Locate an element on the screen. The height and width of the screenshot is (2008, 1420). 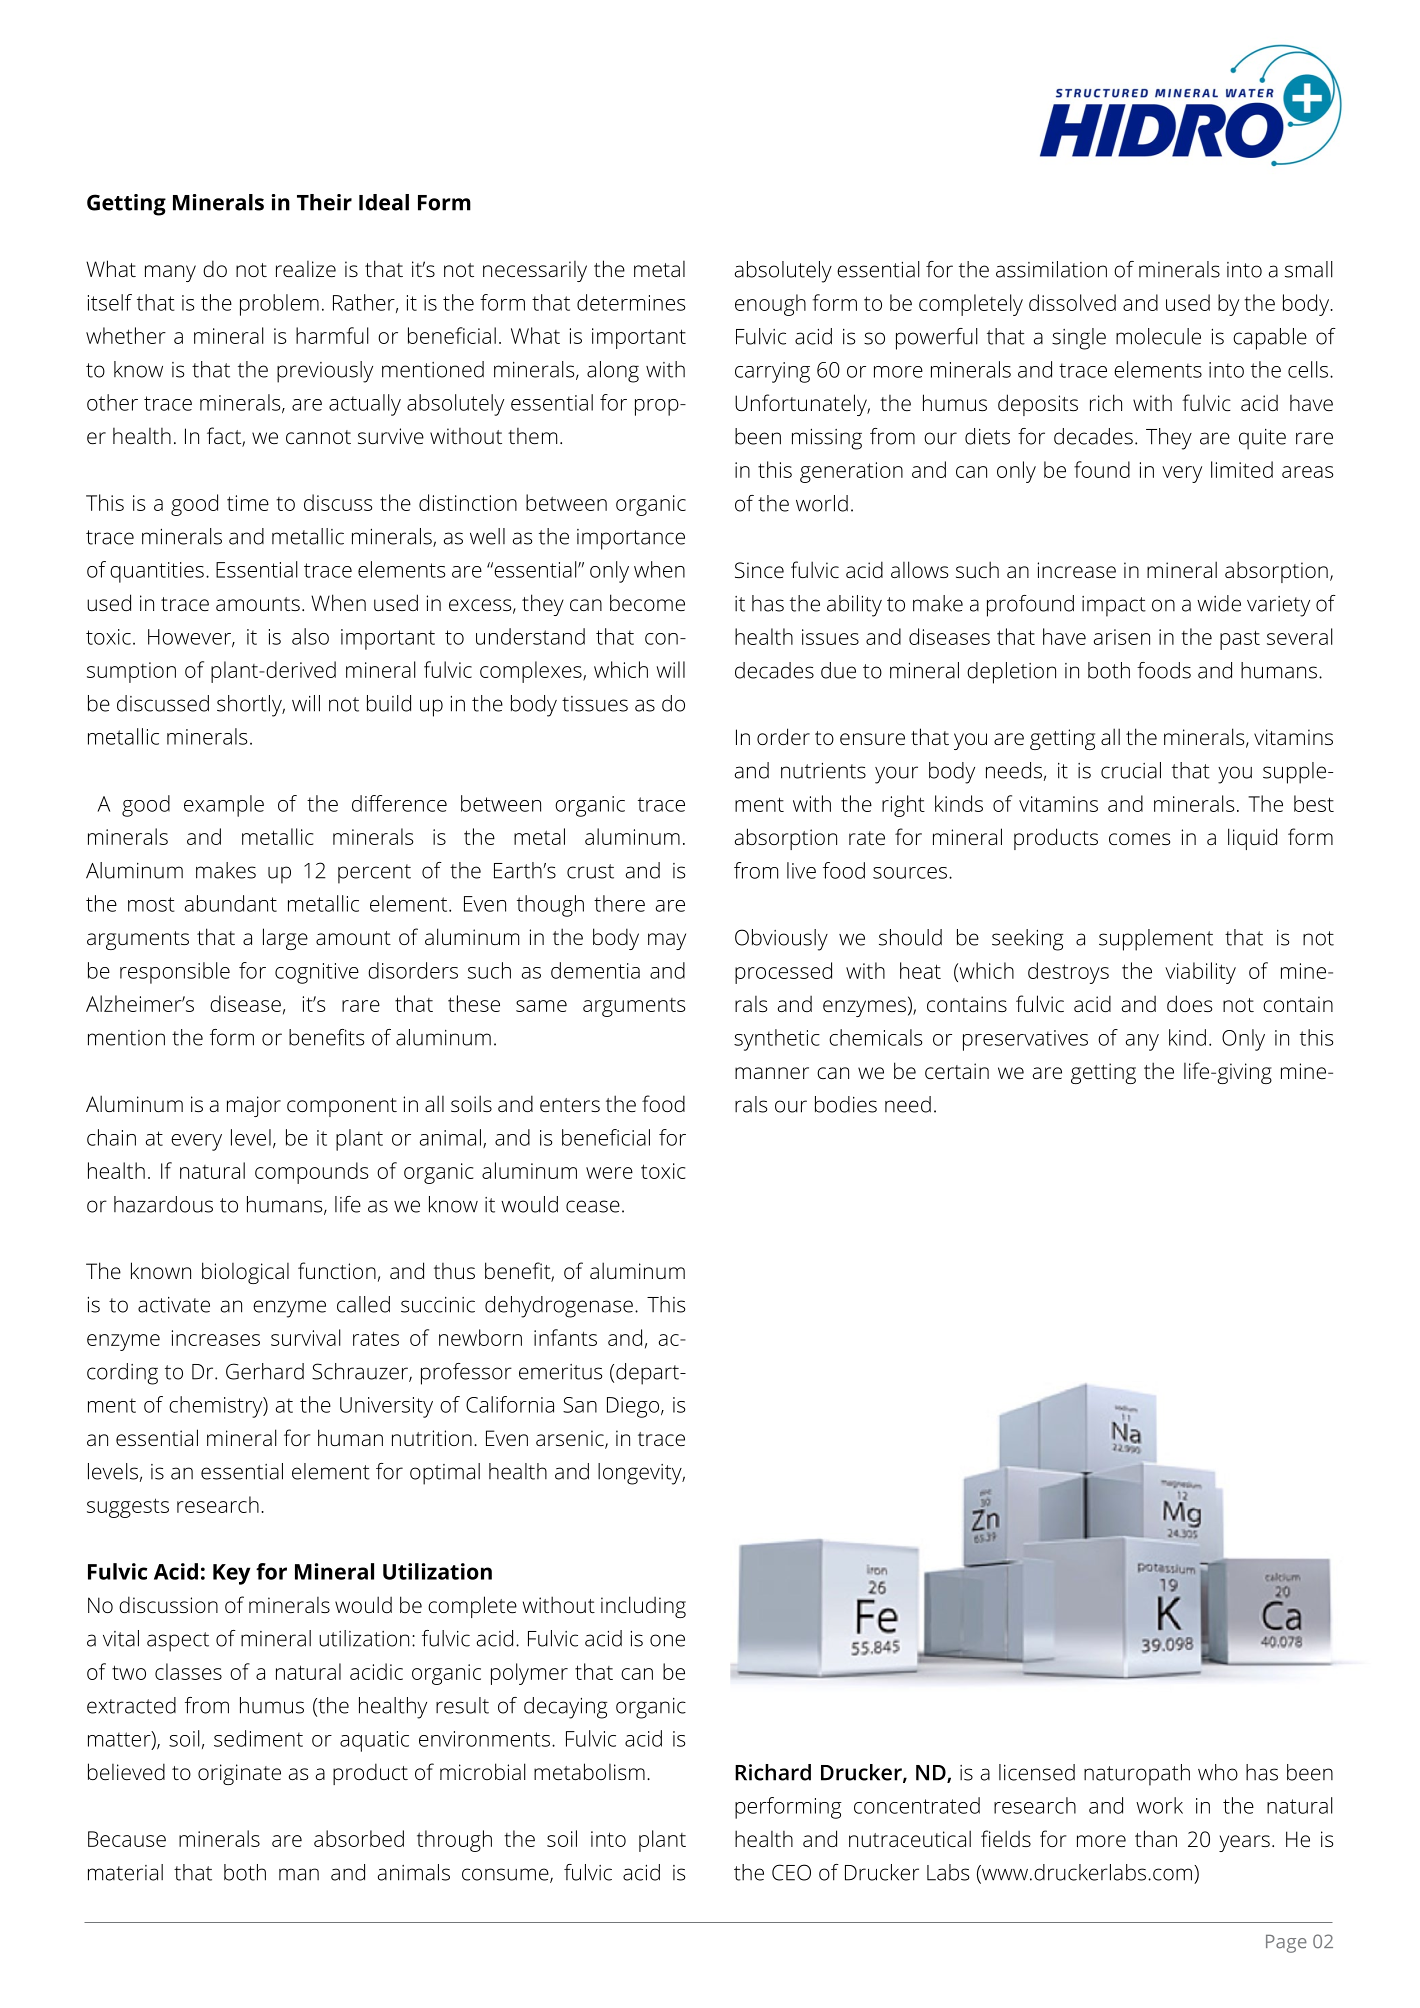
enough is located at coordinates (770, 305).
